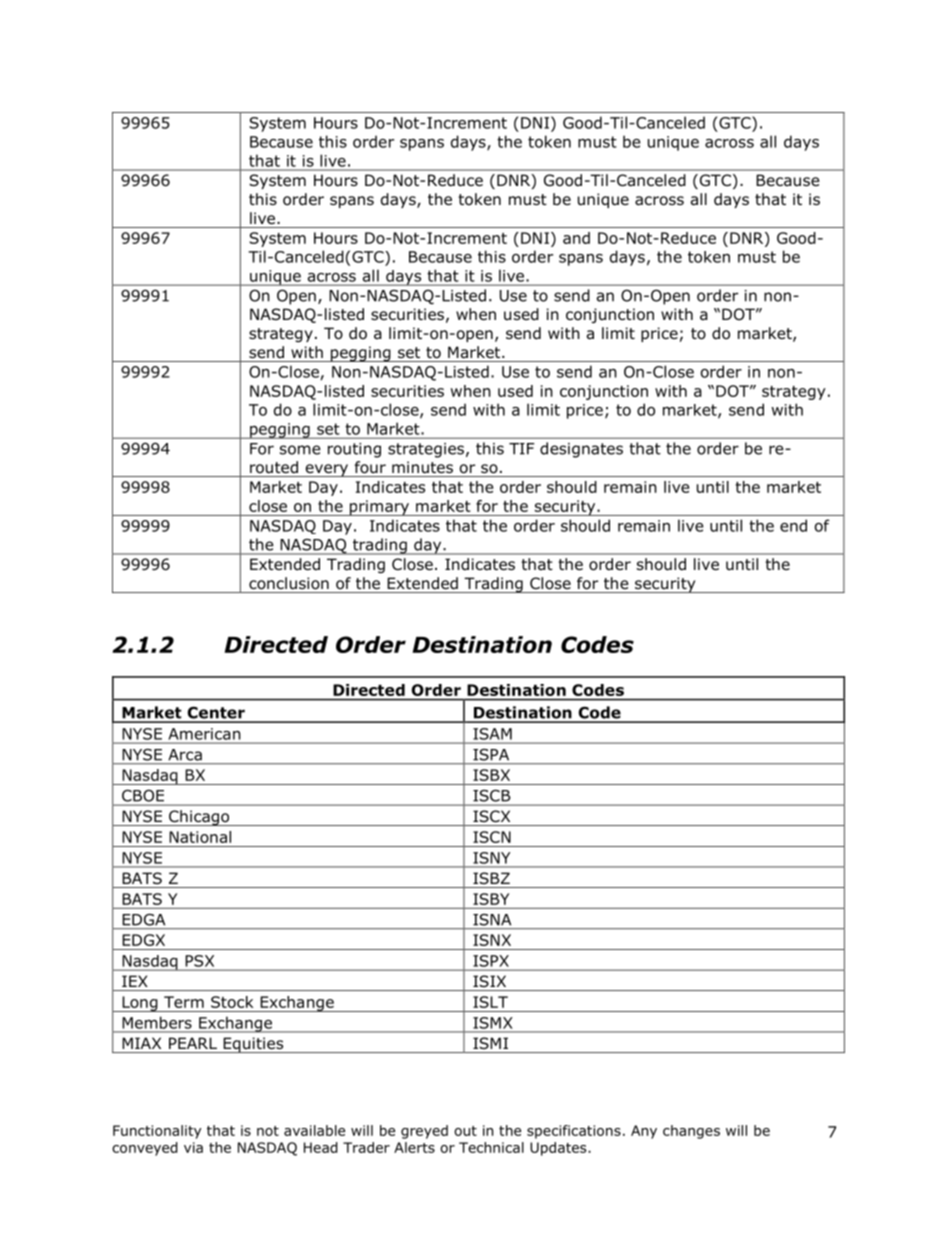 The image size is (952, 1233). Describe the element at coordinates (492, 920) in the screenshot. I see `ISNA` at that location.
